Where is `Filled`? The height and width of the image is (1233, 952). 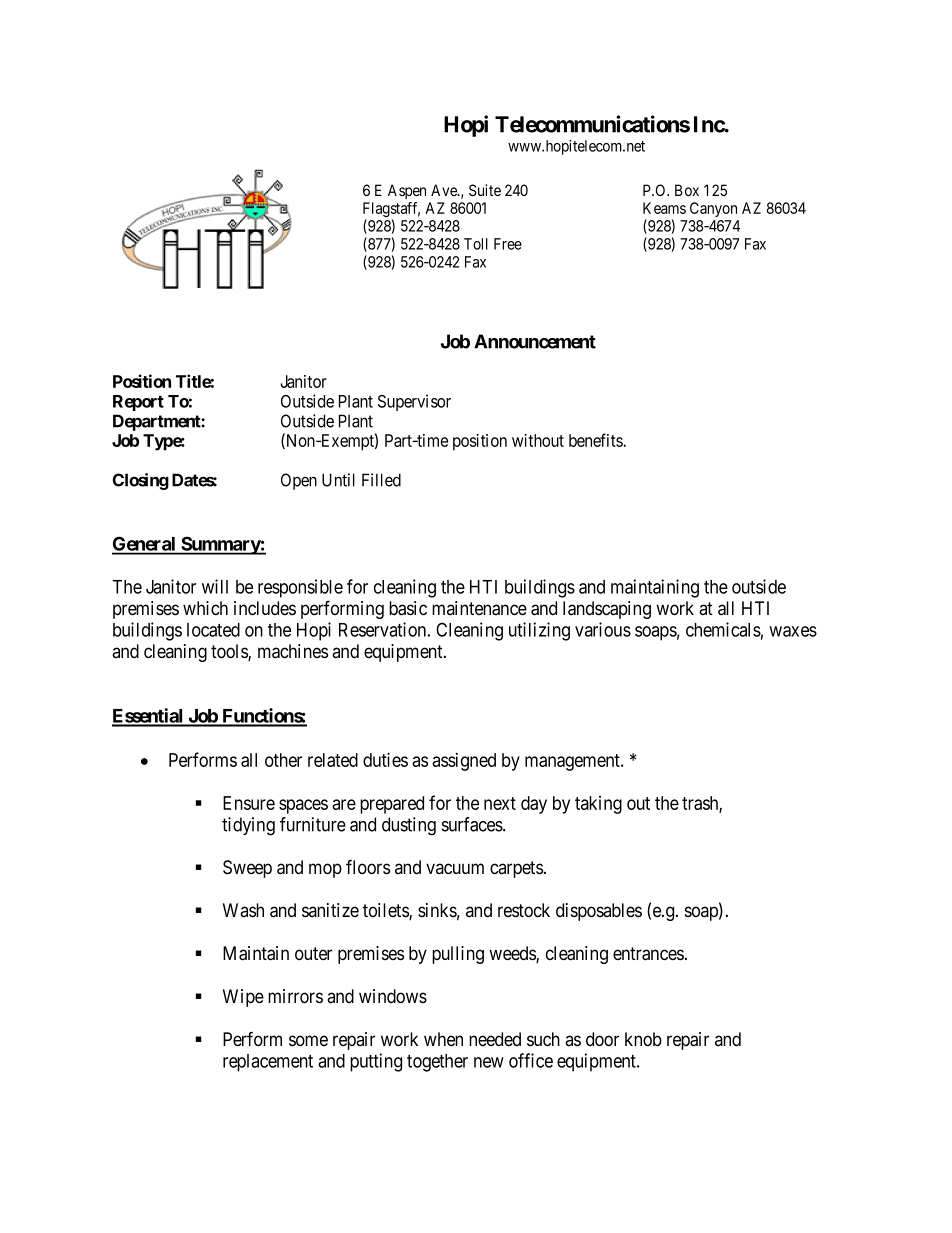 Filled is located at coordinates (381, 480).
